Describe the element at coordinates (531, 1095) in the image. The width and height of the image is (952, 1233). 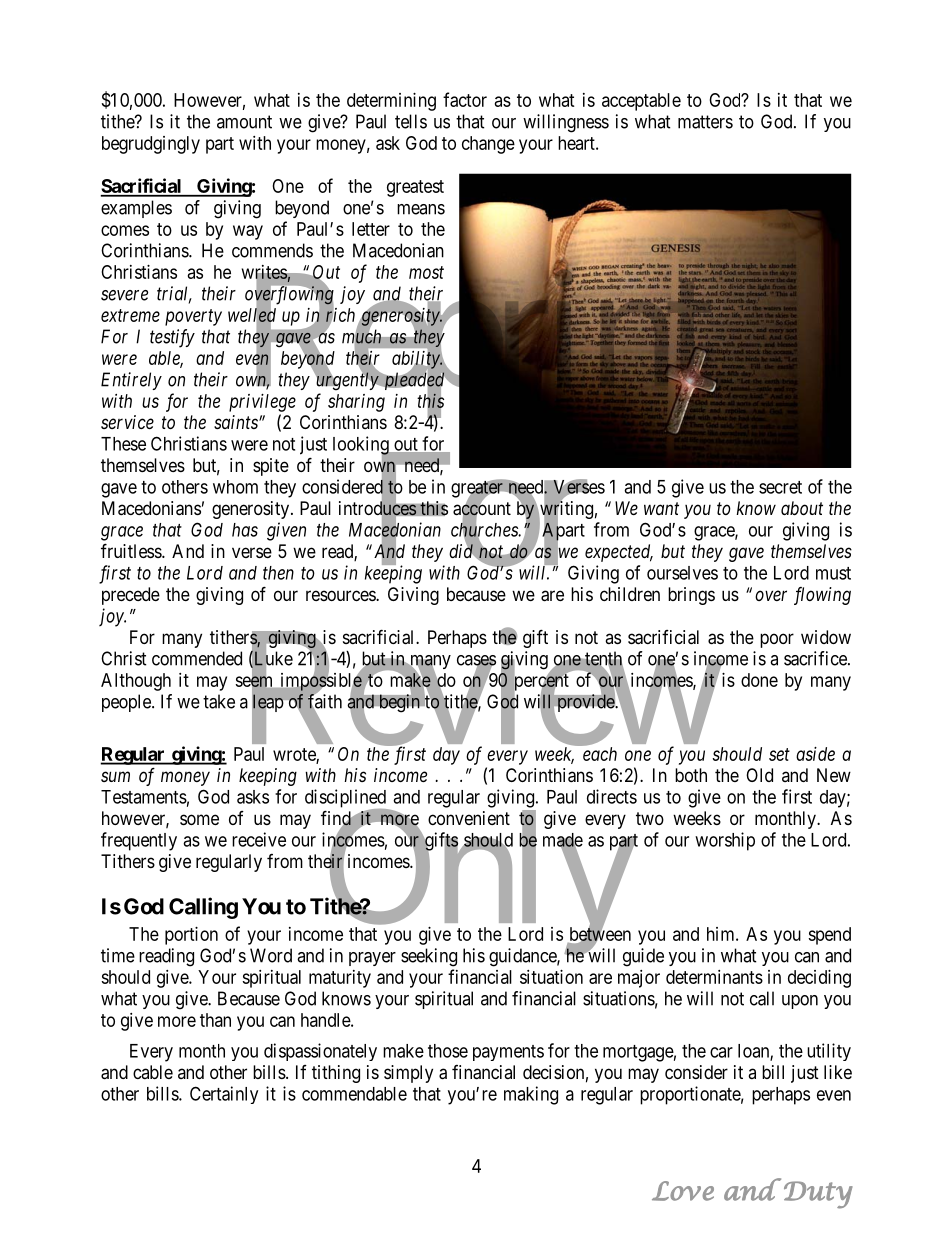
I see `making` at that location.
